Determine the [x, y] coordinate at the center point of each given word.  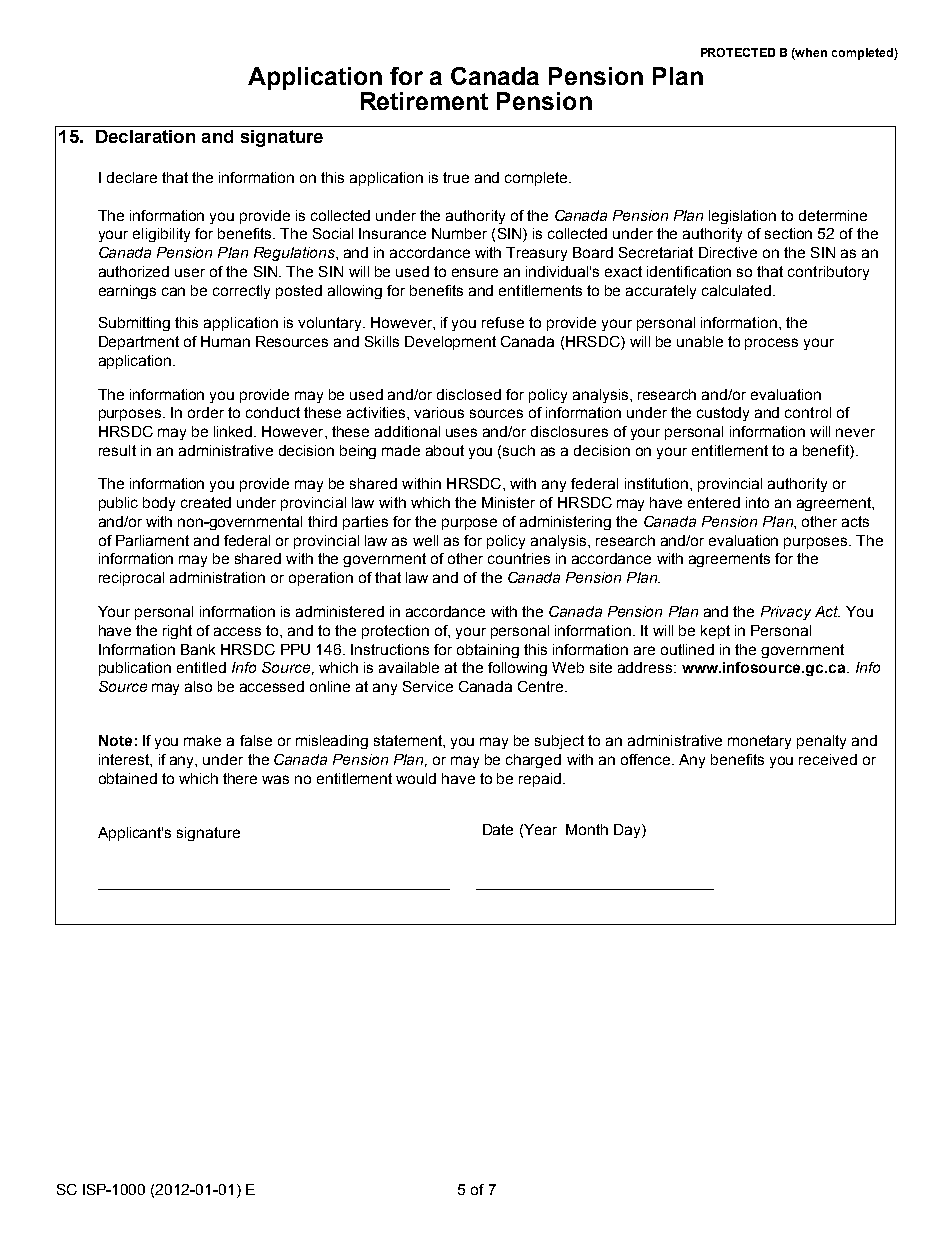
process [771, 344]
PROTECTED [738, 52]
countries [519, 558]
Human [225, 341]
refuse [503, 322]
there [240, 778]
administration [217, 577]
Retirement [424, 101]
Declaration [145, 136]
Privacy [786, 613]
